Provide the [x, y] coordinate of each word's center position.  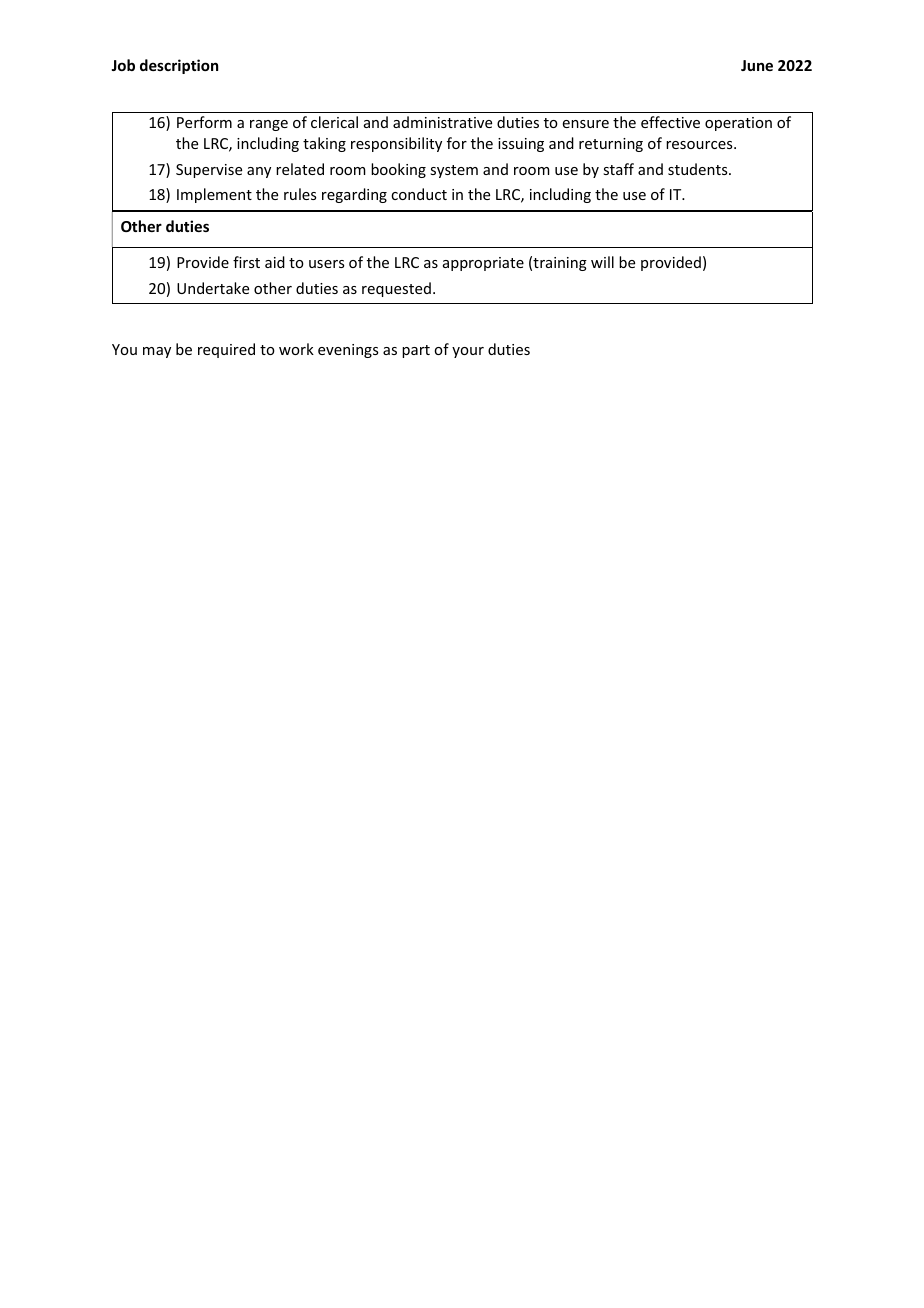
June [757, 65]
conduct [419, 194]
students [699, 169]
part [416, 351]
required [226, 350]
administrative [442, 122]
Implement [214, 195]
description [179, 66]
